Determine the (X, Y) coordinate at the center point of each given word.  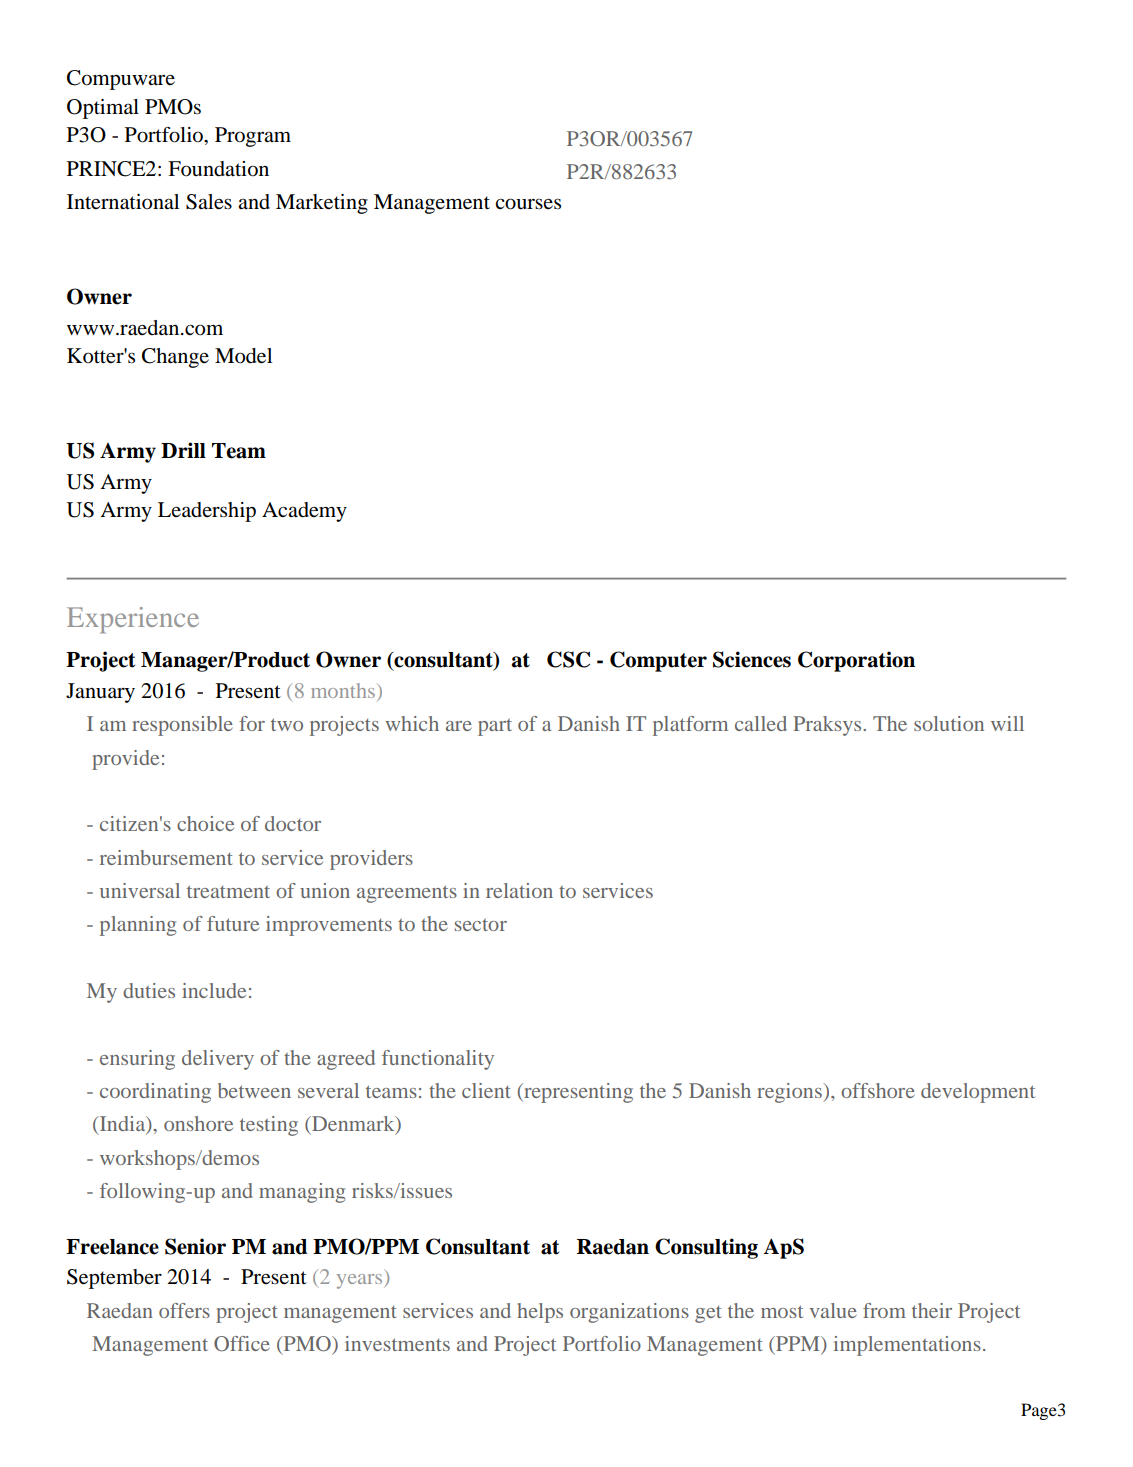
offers (184, 1310)
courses (528, 204)
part (495, 727)
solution (949, 723)
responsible (182, 726)
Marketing (322, 204)
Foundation (218, 169)
